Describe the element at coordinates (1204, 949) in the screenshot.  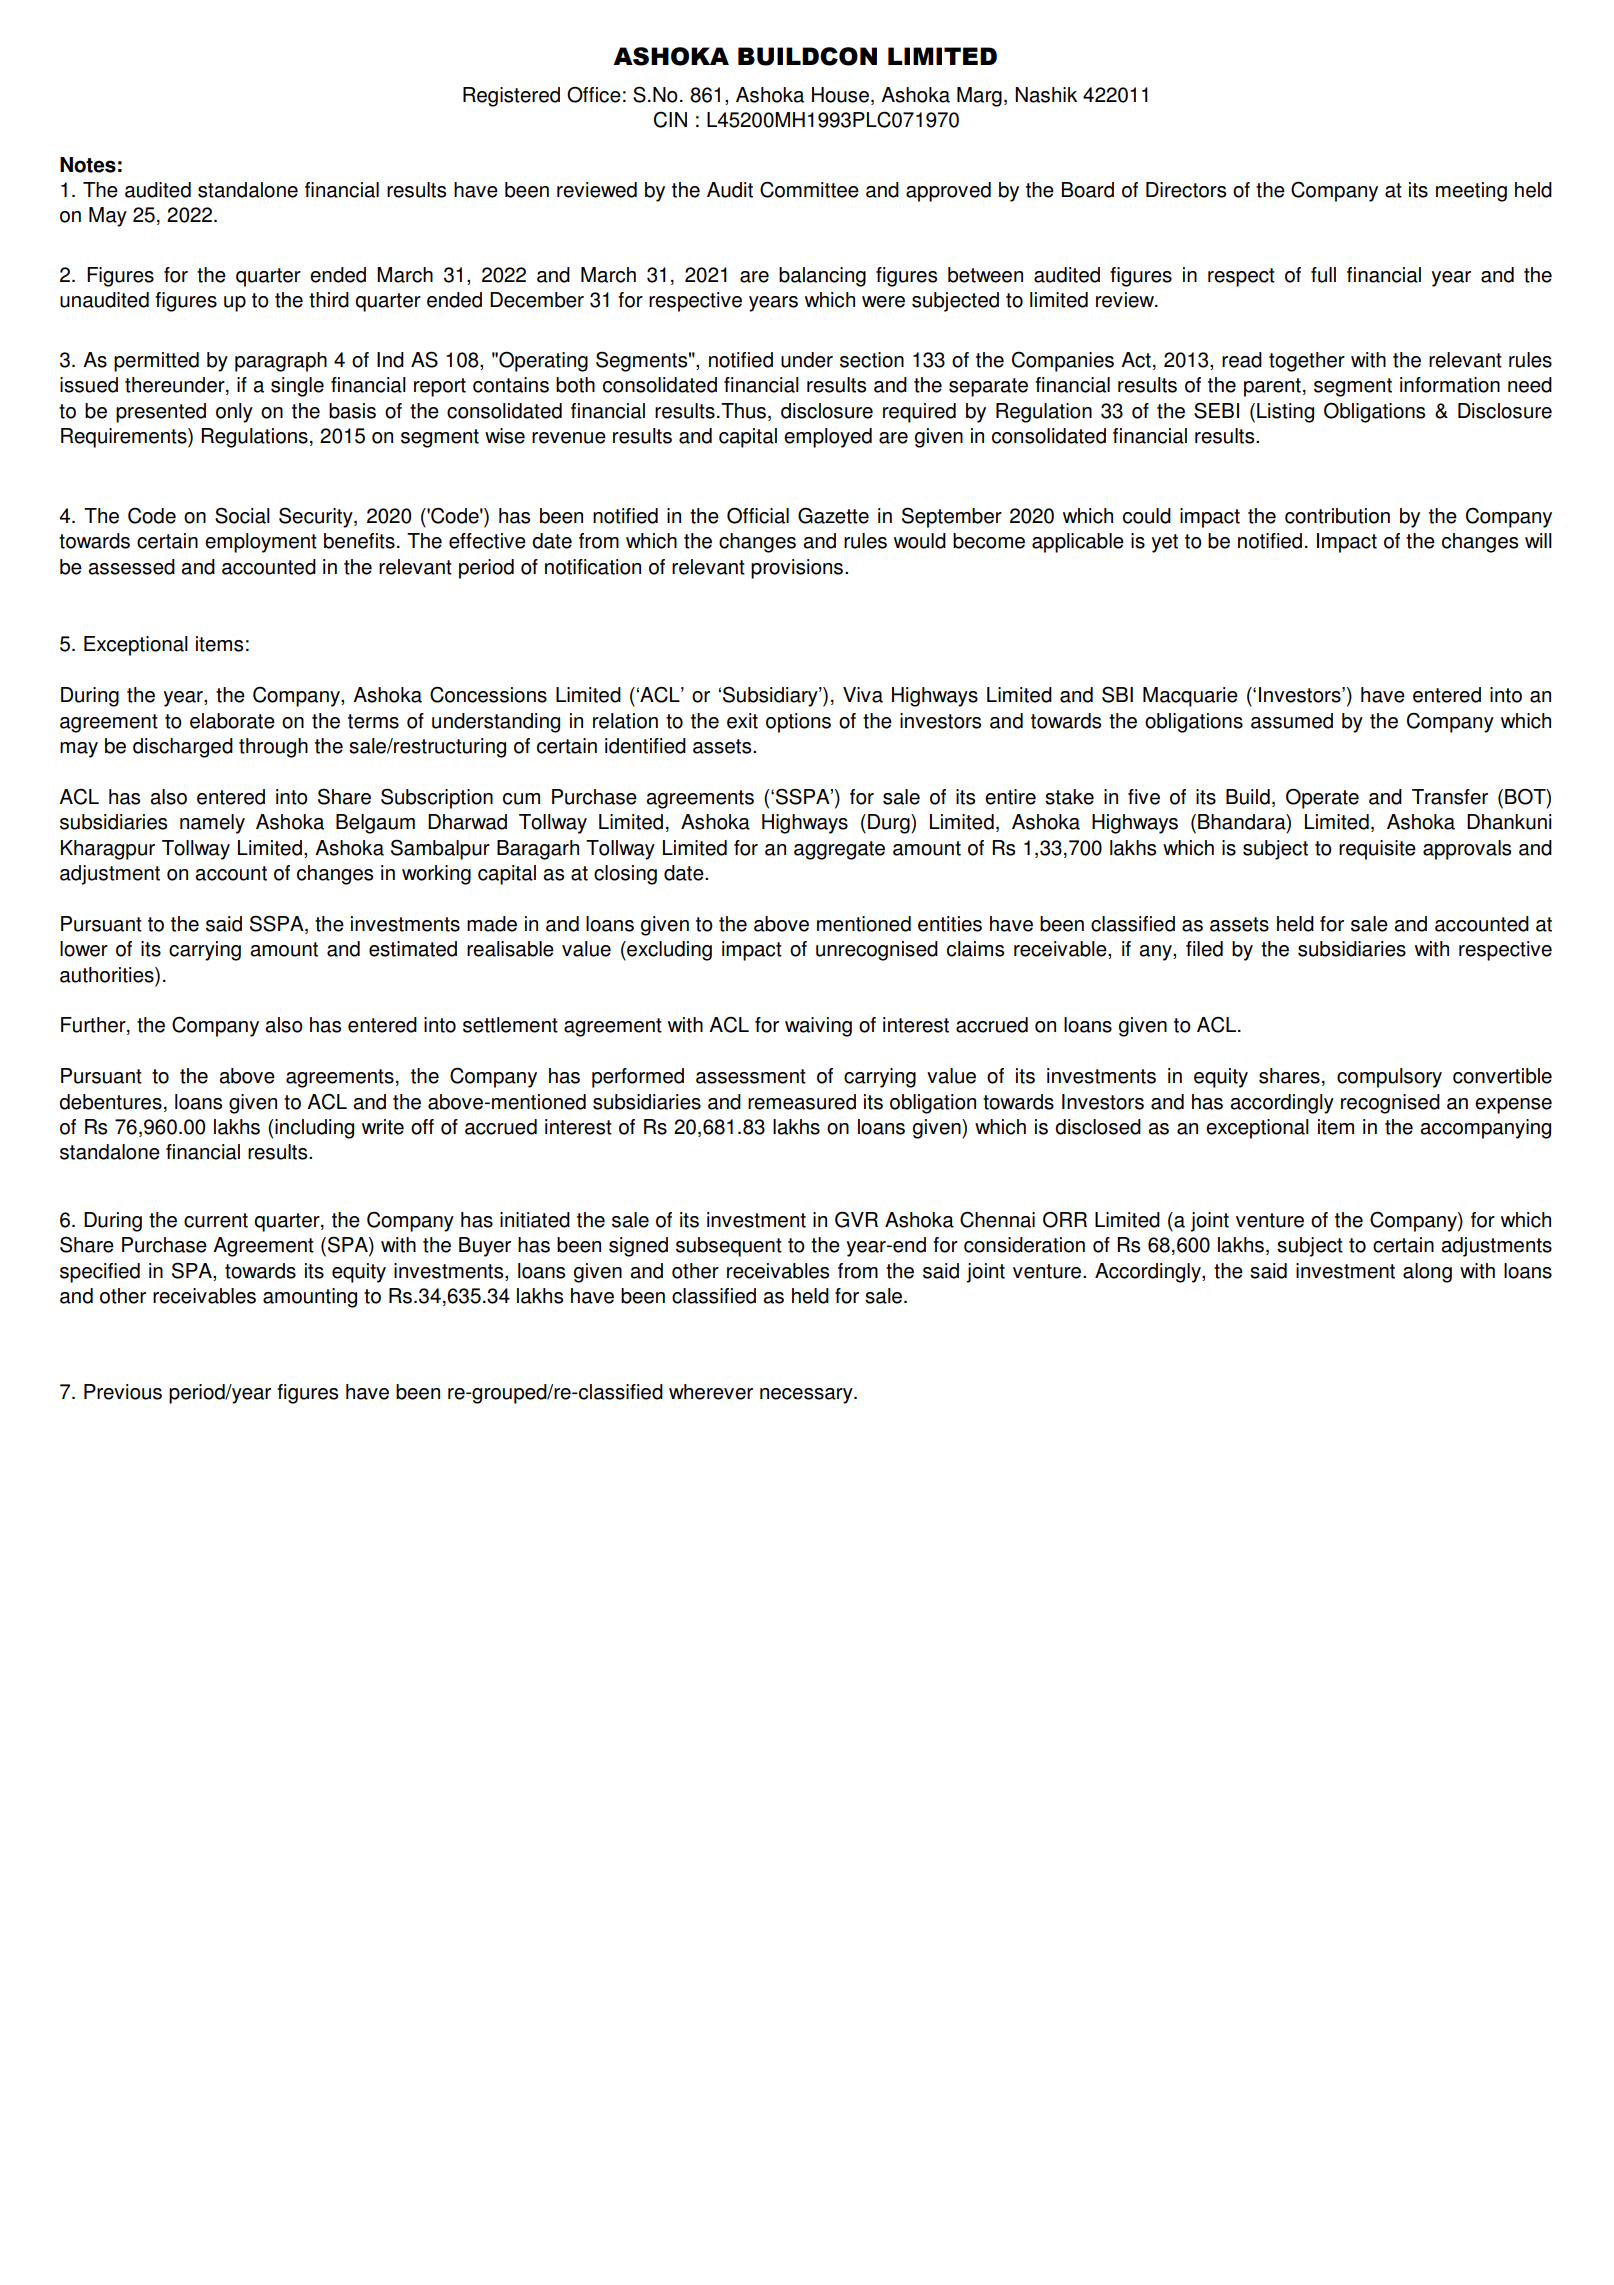
I see `filed` at that location.
